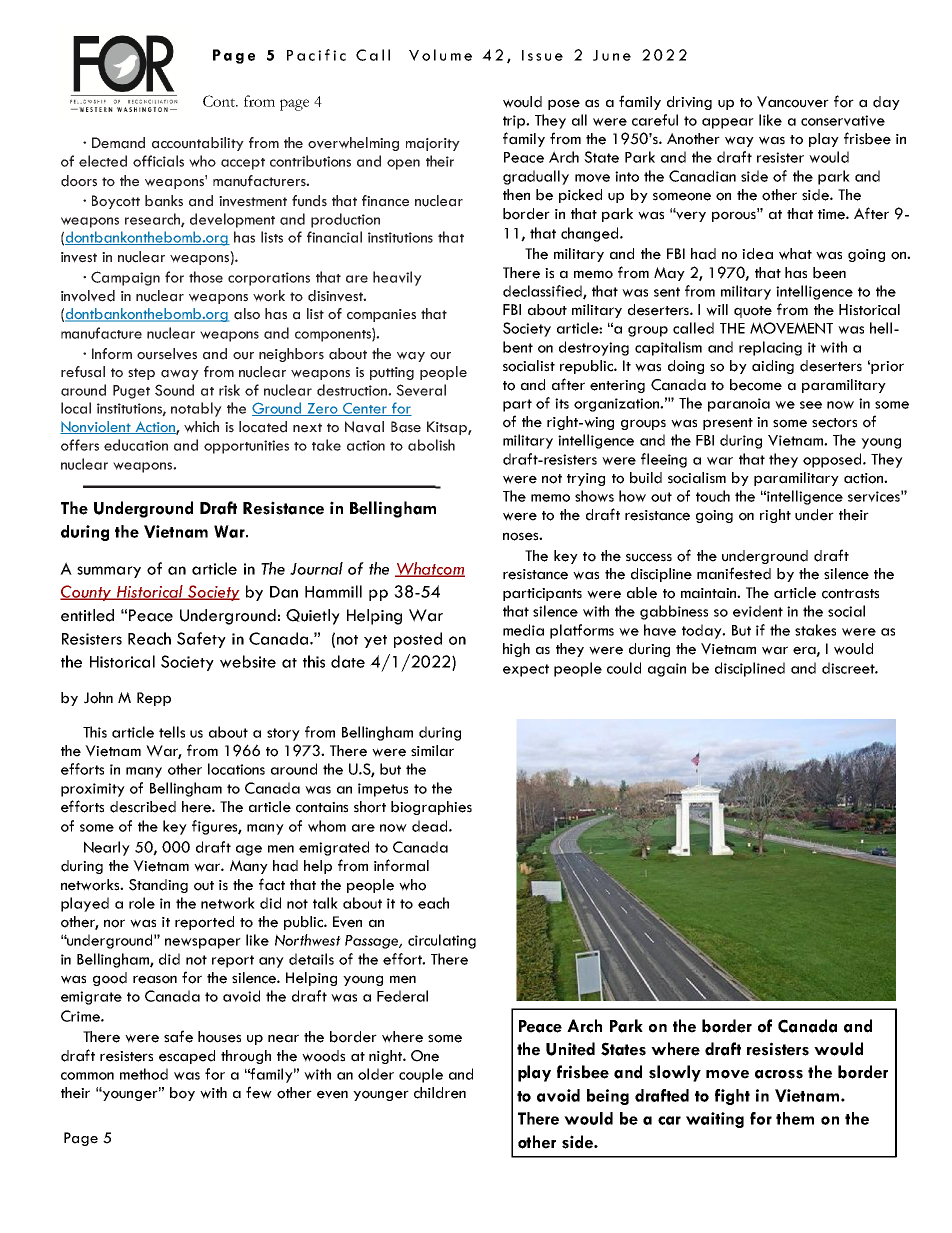  I want to click on children, so click(440, 1093).
